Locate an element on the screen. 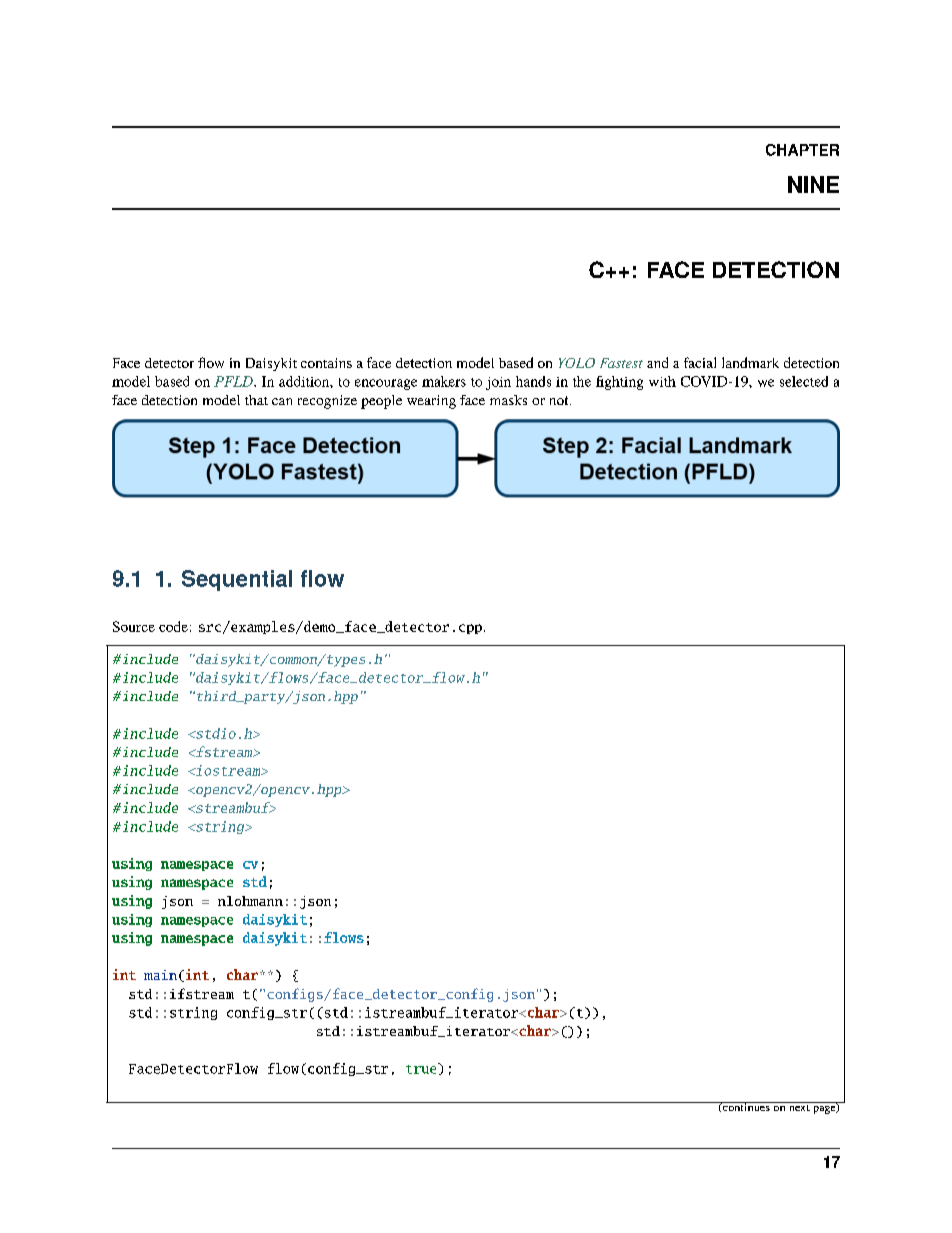  code is located at coordinates (173, 626).
